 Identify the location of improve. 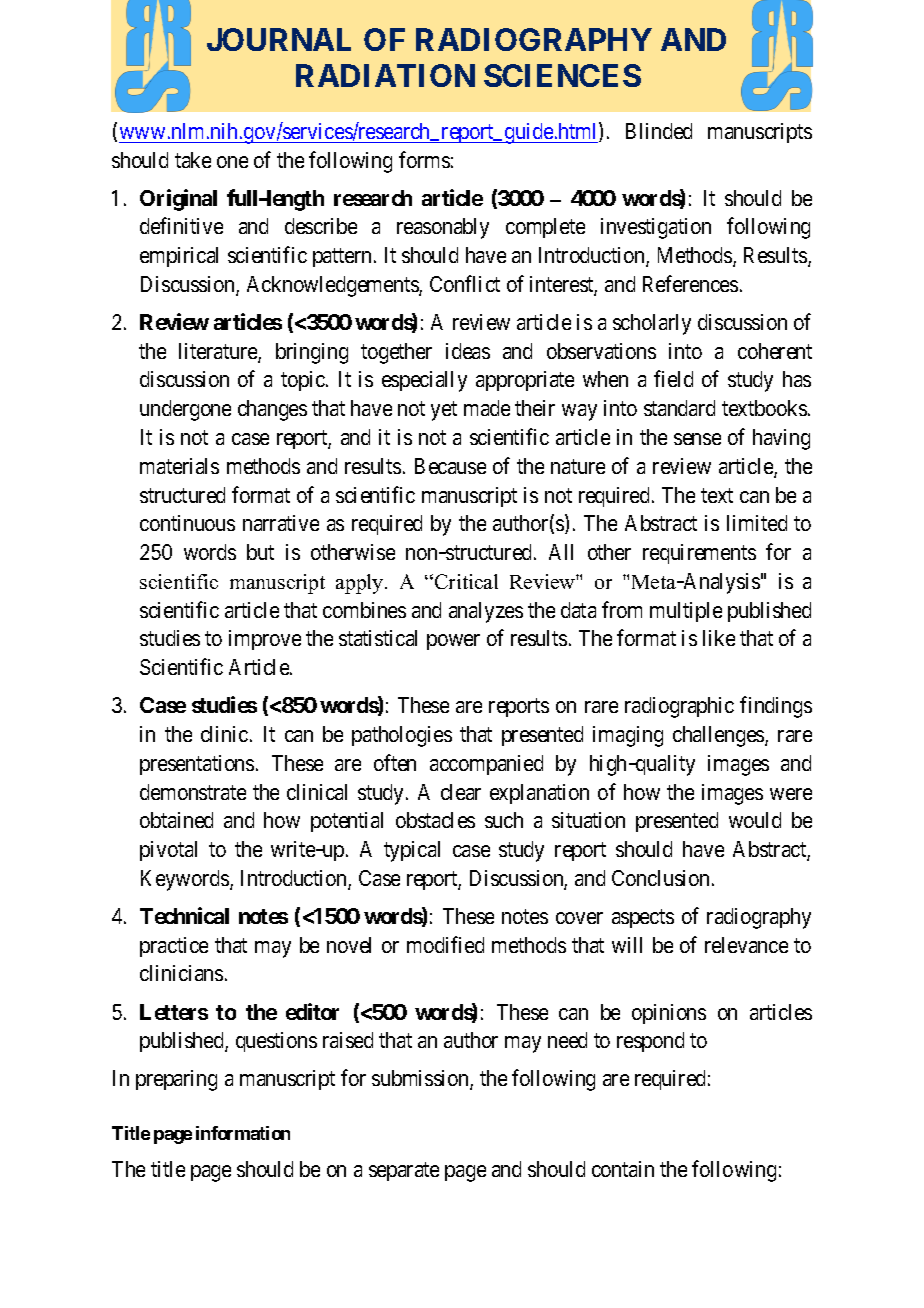
(265, 640).
